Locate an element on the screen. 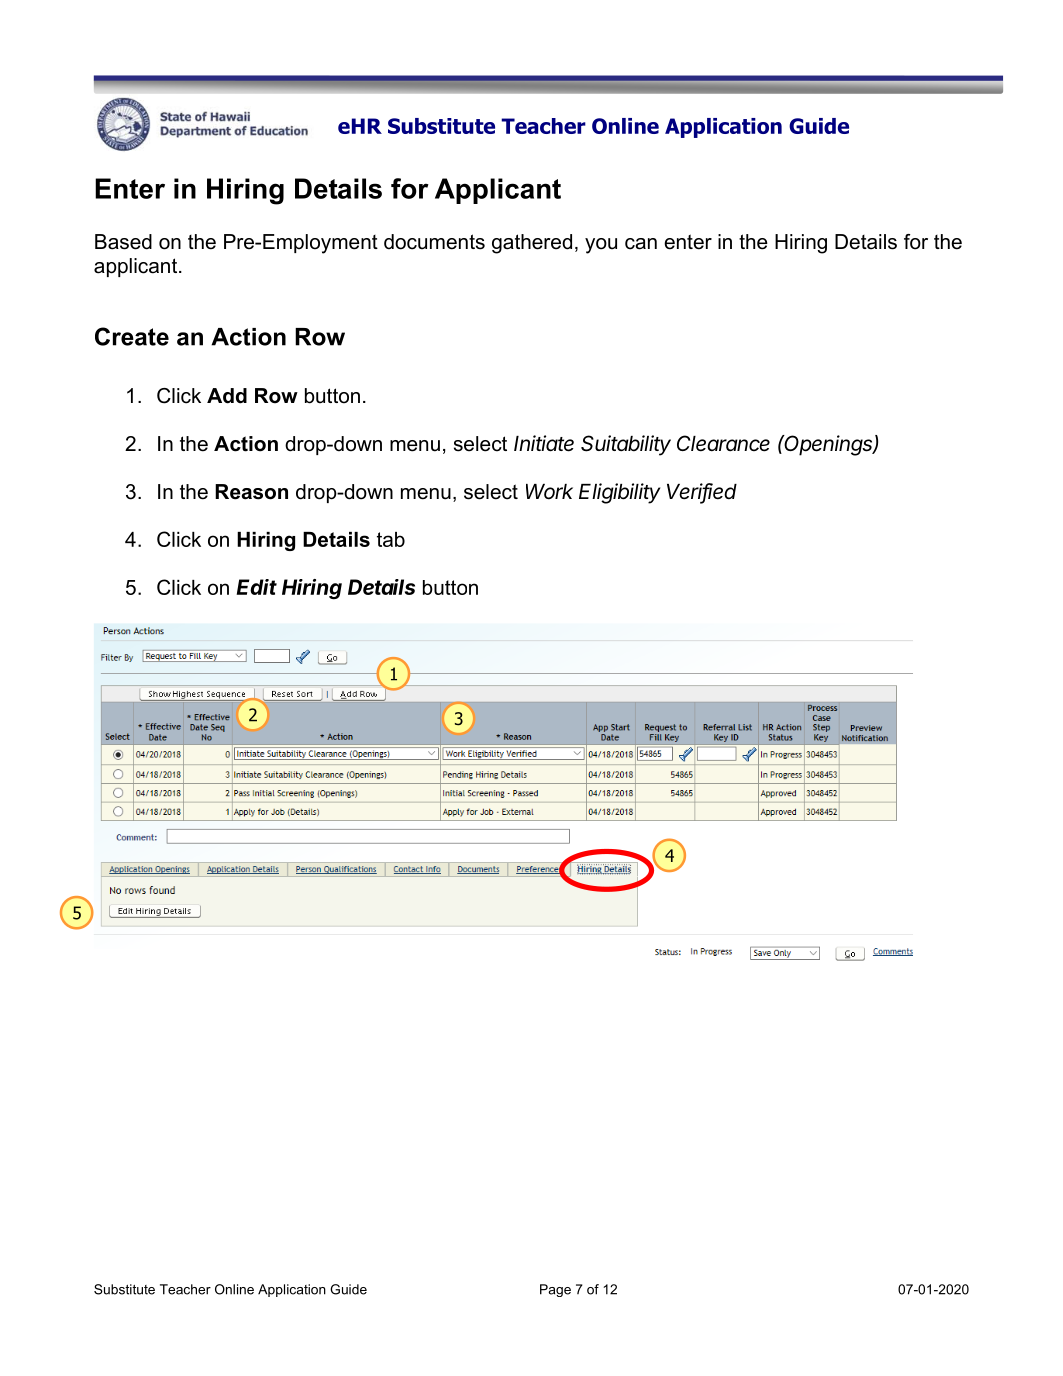  Initiate is located at coordinates (544, 443).
